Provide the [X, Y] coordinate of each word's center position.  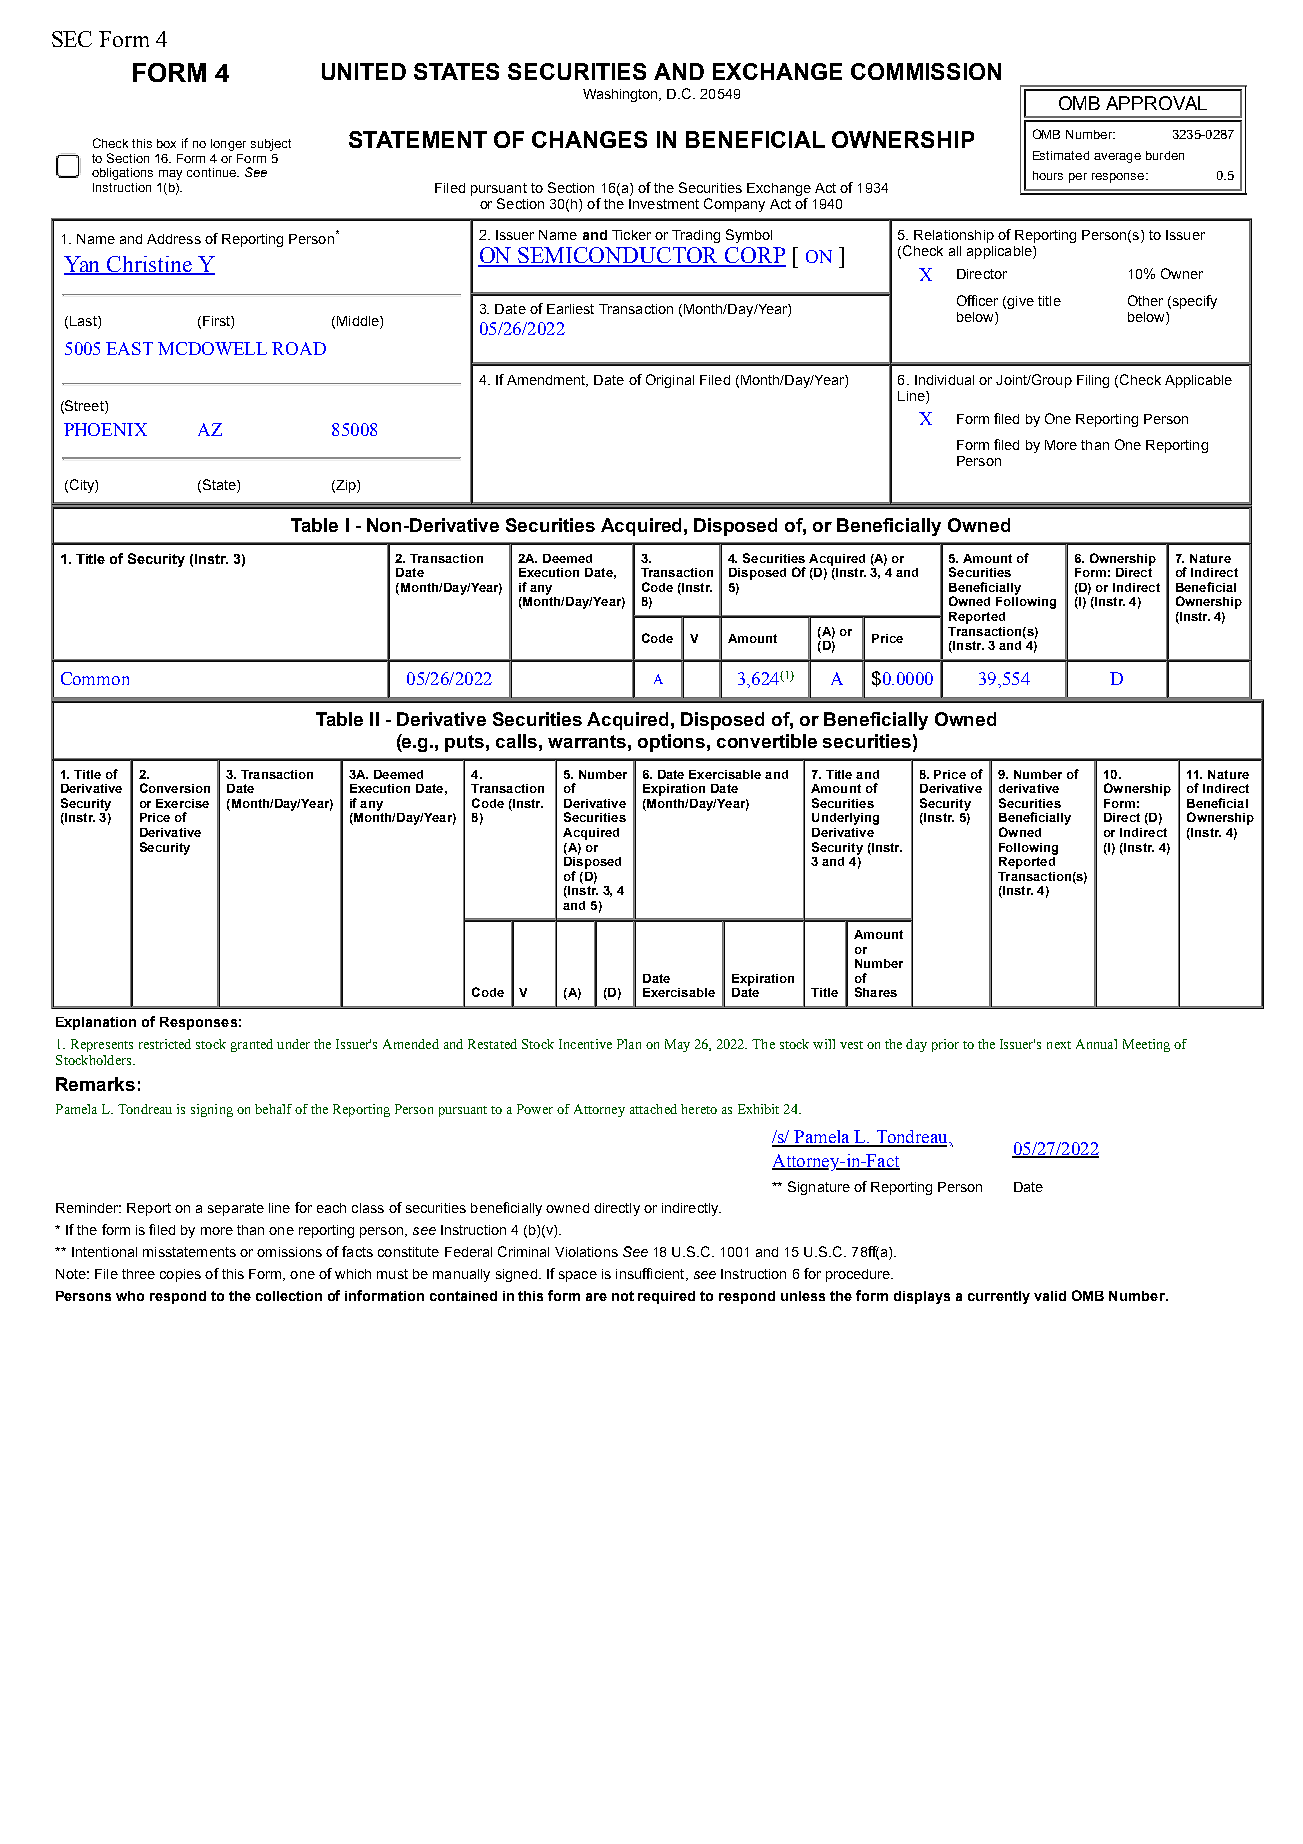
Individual [944, 380]
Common [95, 678]
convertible [767, 741]
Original [670, 381]
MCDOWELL [212, 348]
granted [252, 1045]
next [1059, 1045]
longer [228, 145]
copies [180, 1275]
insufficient [651, 1274]
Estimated [1061, 155]
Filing [1093, 381]
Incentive [585, 1044]
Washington [621, 95]
